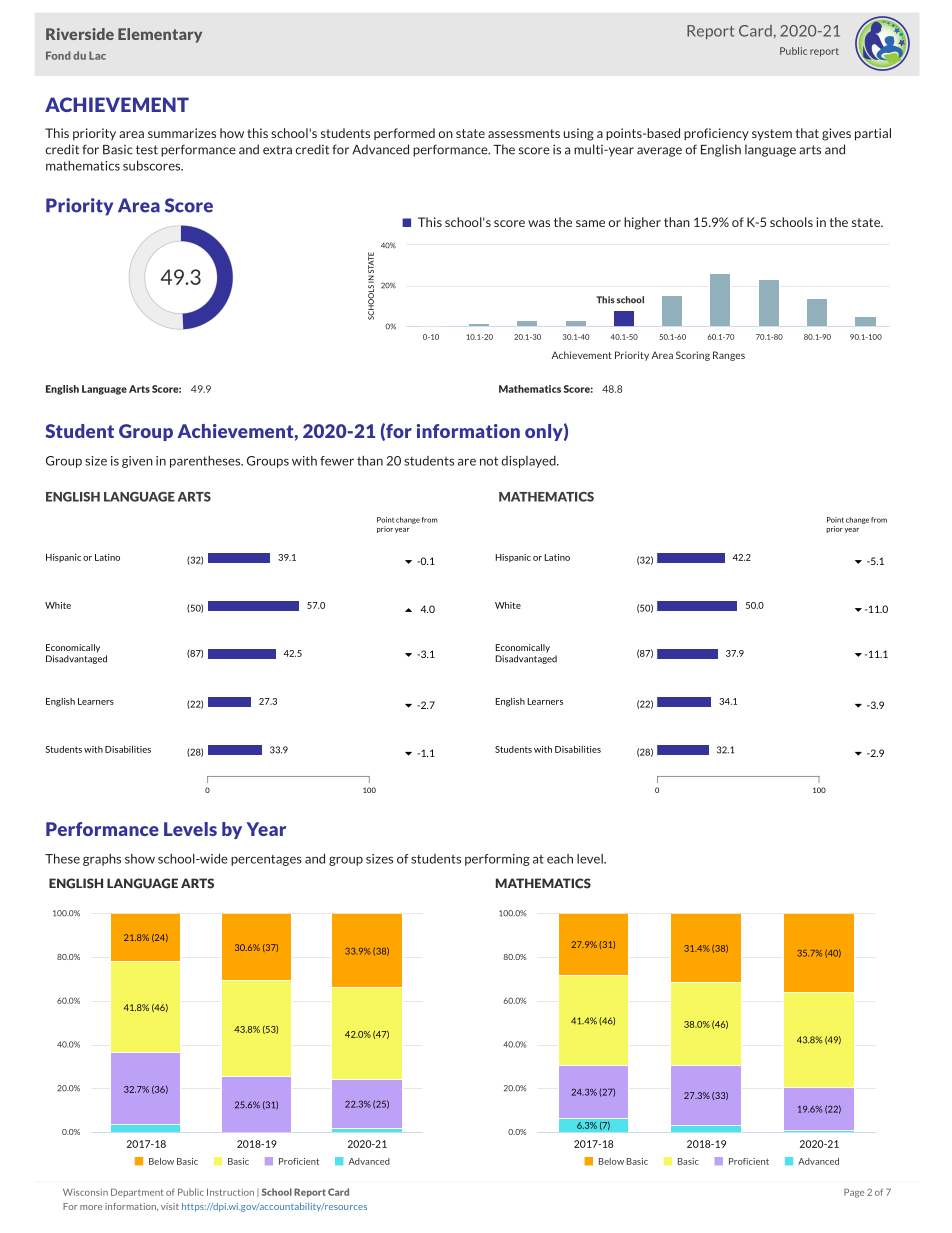  I want to click on system, so click(772, 135).
